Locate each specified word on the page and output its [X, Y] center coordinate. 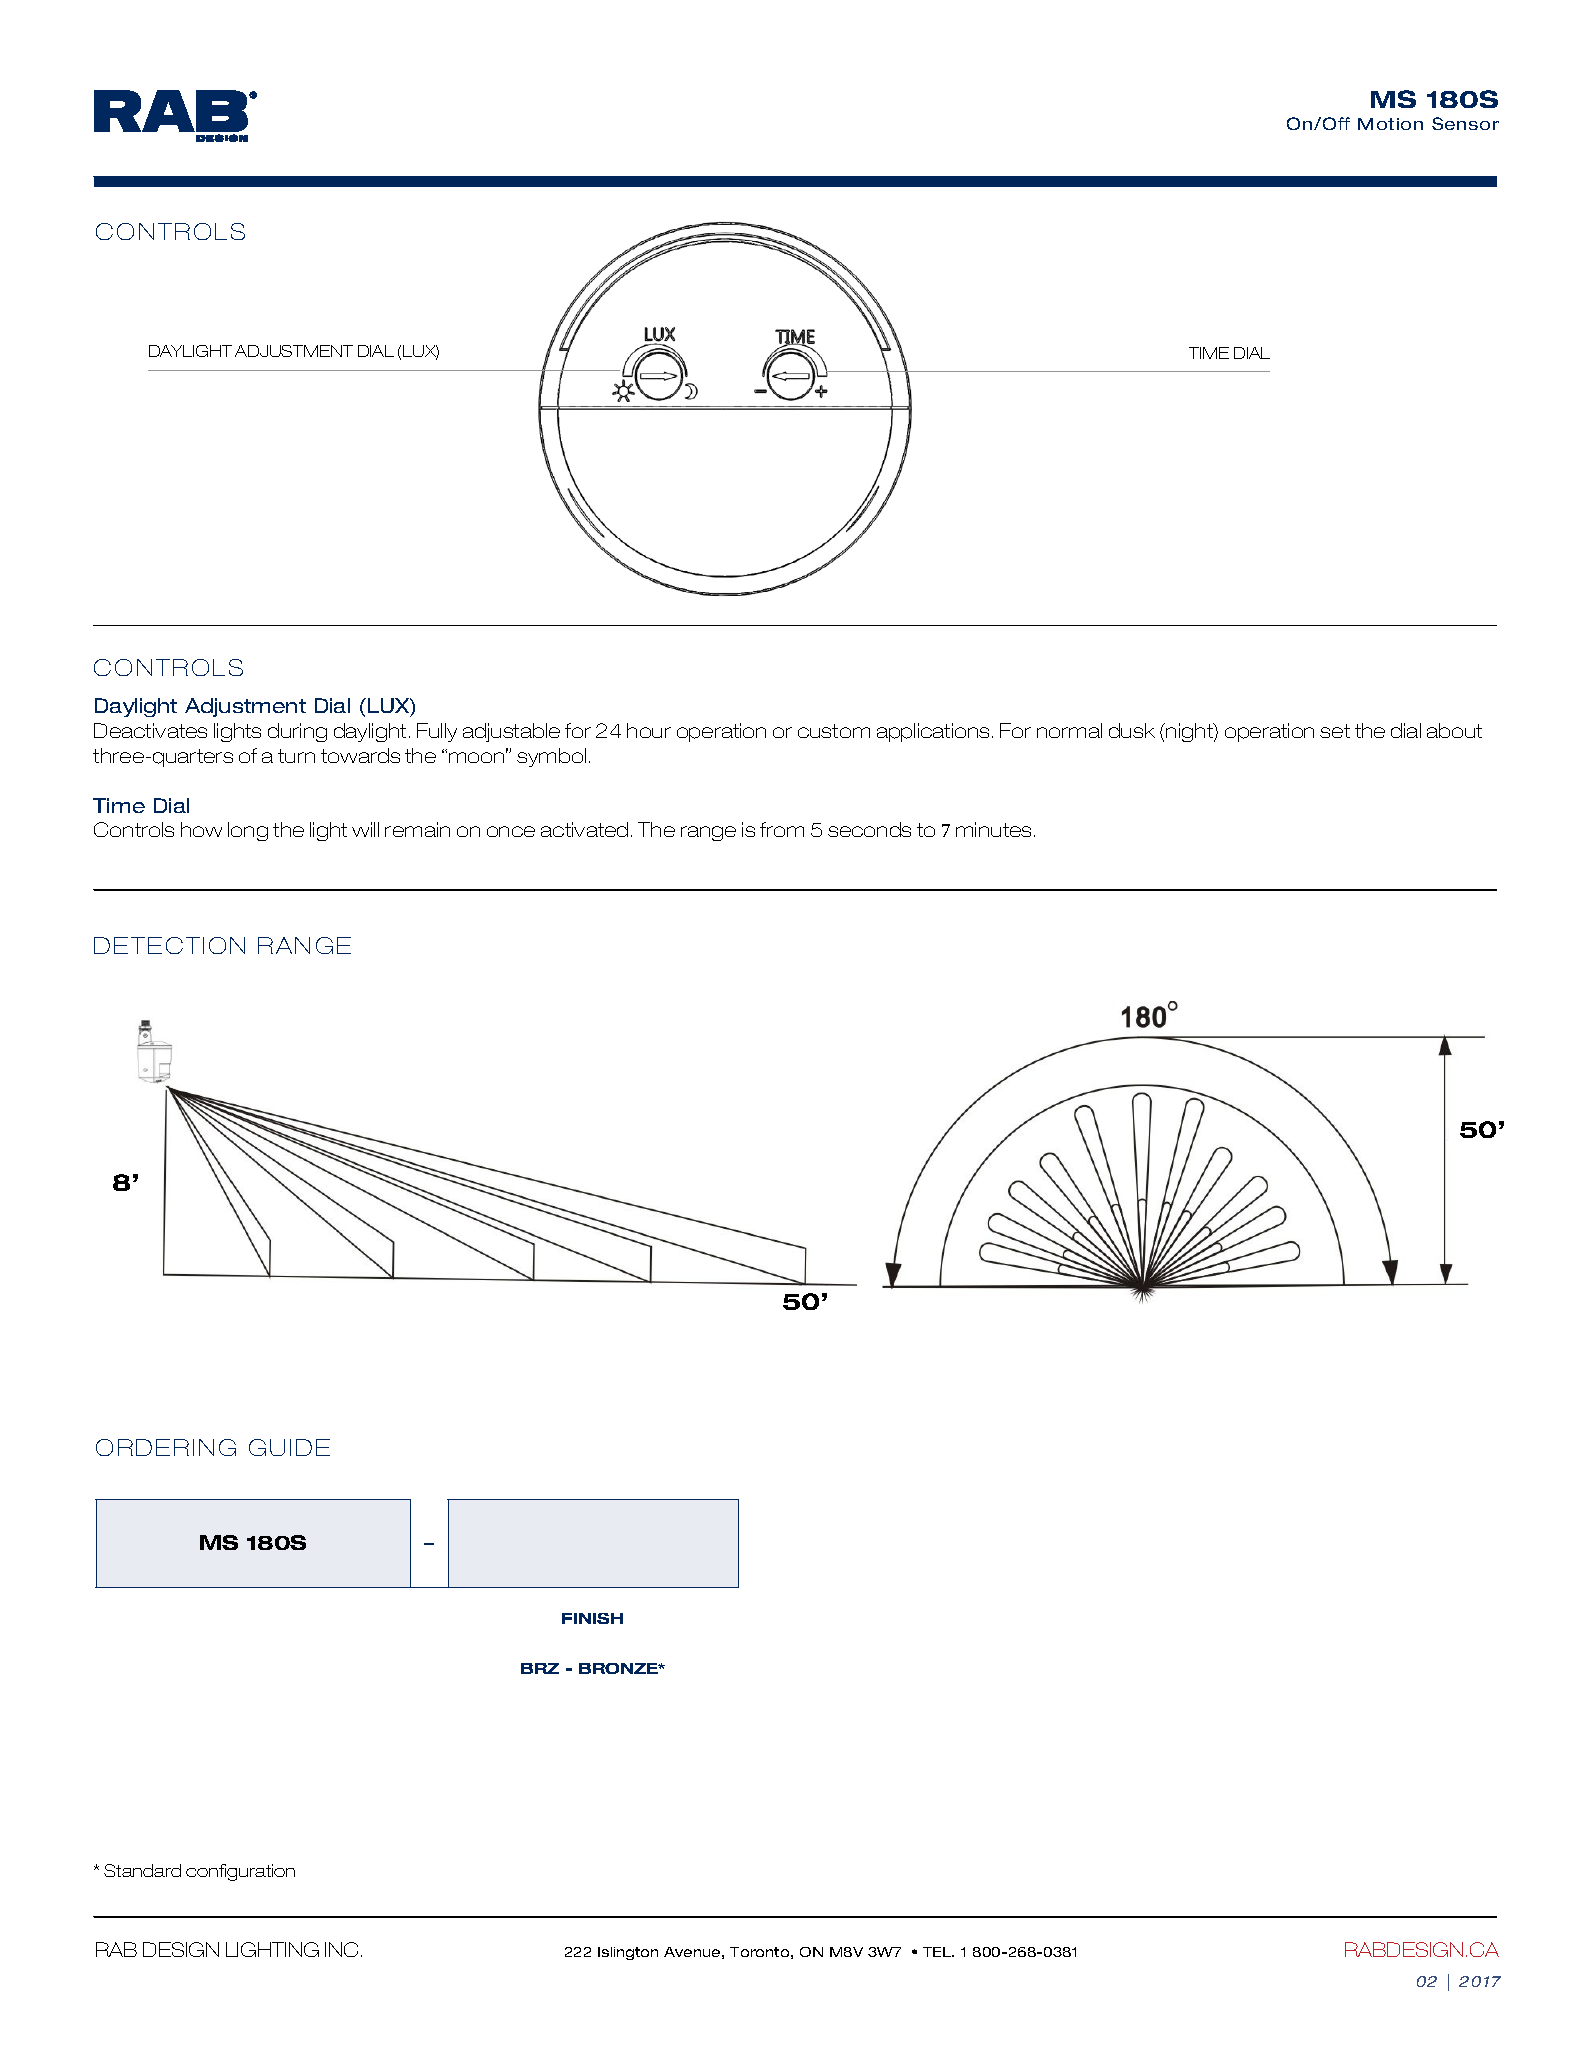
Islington [628, 1953]
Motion [1390, 124]
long [248, 831]
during [297, 732]
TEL [938, 1952]
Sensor [1465, 123]
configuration [240, 1872]
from [782, 829]
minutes [995, 829]
